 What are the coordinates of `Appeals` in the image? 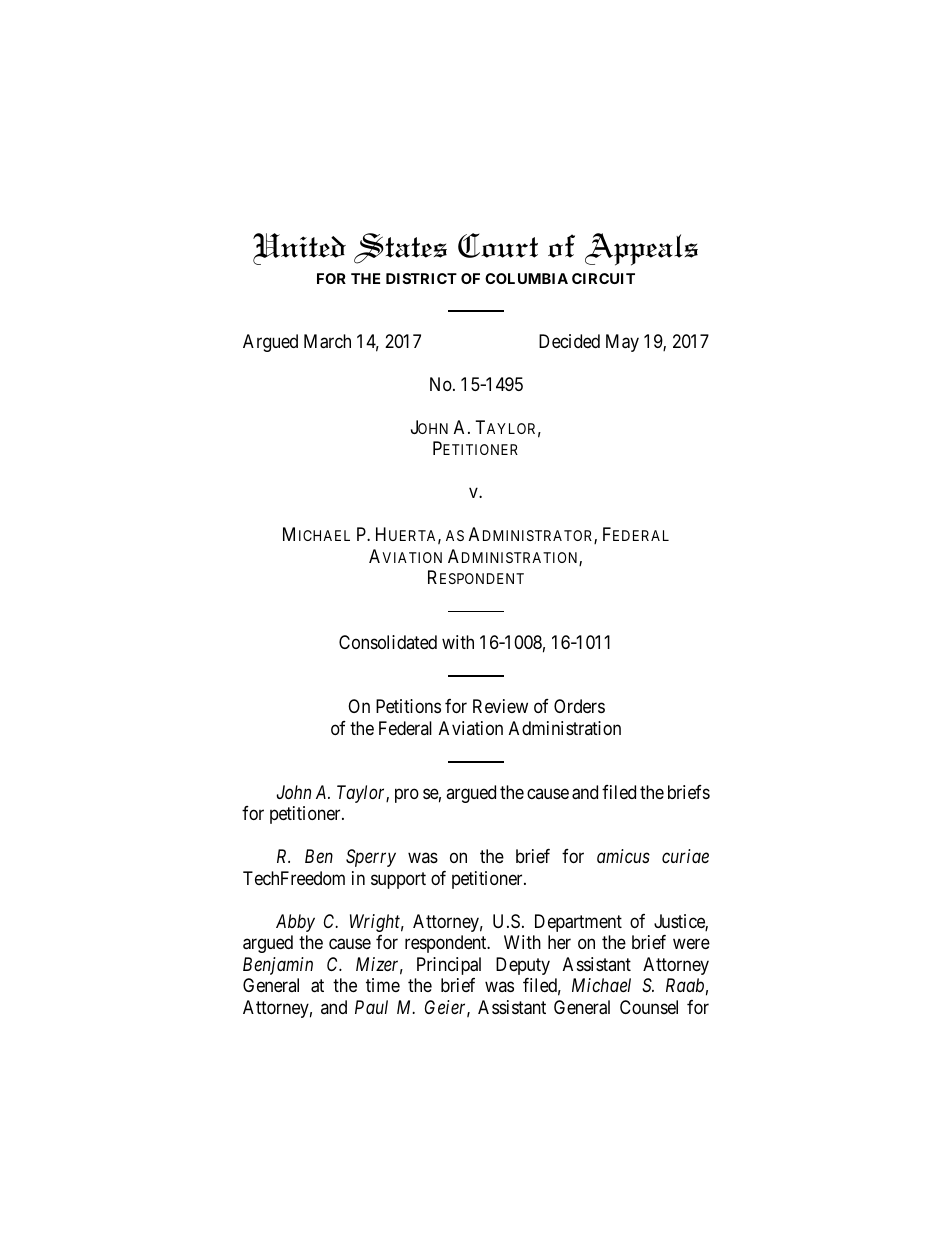 It's located at (641, 249).
